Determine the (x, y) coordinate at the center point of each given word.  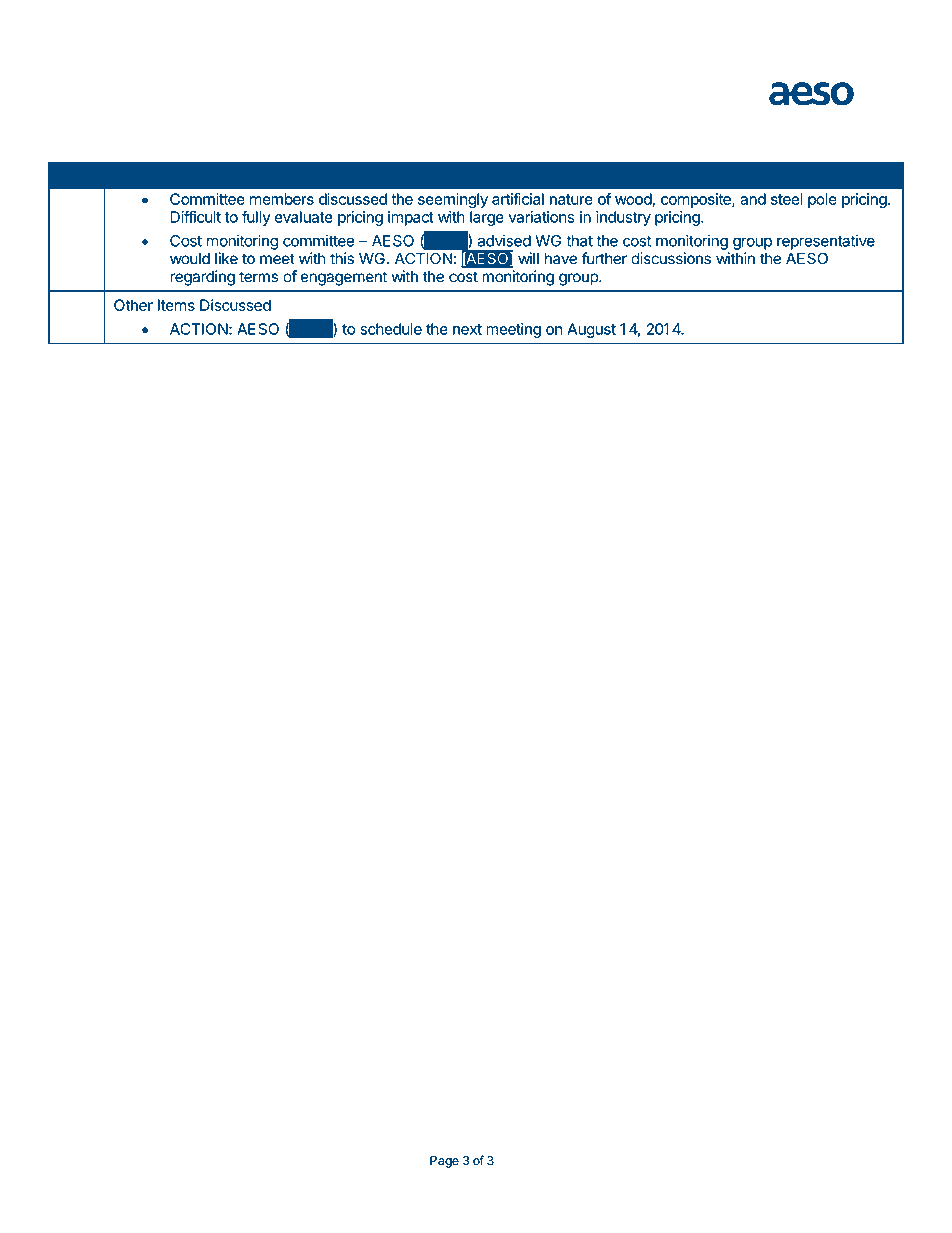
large (487, 218)
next (467, 329)
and (753, 199)
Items (176, 305)
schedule (391, 329)
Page (444, 1162)
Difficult (196, 216)
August (591, 330)
